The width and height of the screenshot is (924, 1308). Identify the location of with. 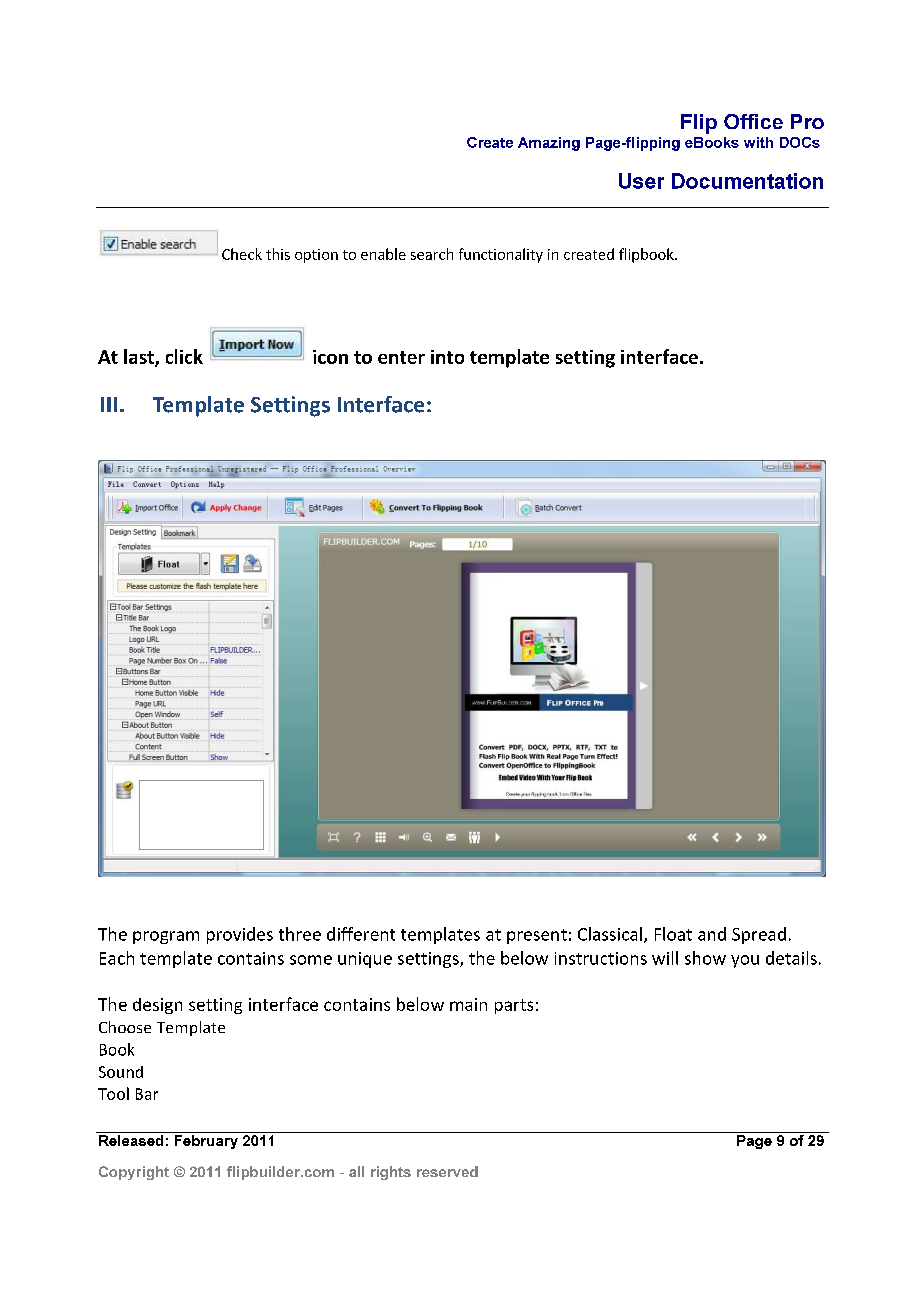
(758, 142).
